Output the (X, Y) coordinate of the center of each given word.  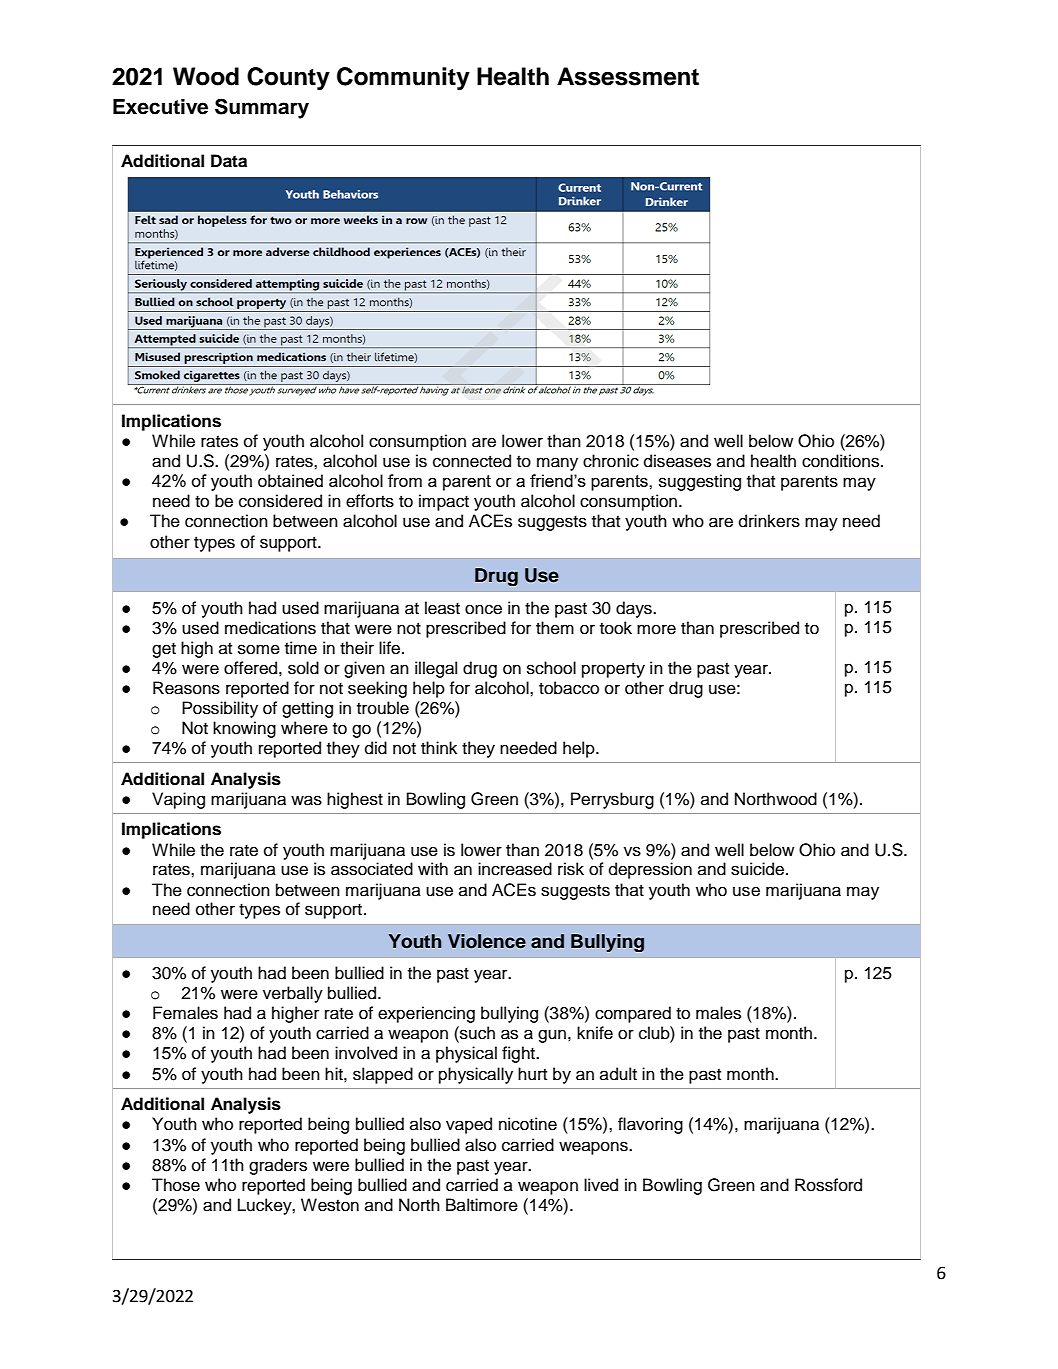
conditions (842, 461)
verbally (293, 994)
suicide (759, 869)
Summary (262, 108)
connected (472, 461)
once (483, 609)
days (635, 609)
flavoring (650, 1125)
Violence (487, 941)
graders (278, 1166)
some (259, 649)
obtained (290, 480)
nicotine (528, 1124)
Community (403, 79)
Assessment (628, 76)
